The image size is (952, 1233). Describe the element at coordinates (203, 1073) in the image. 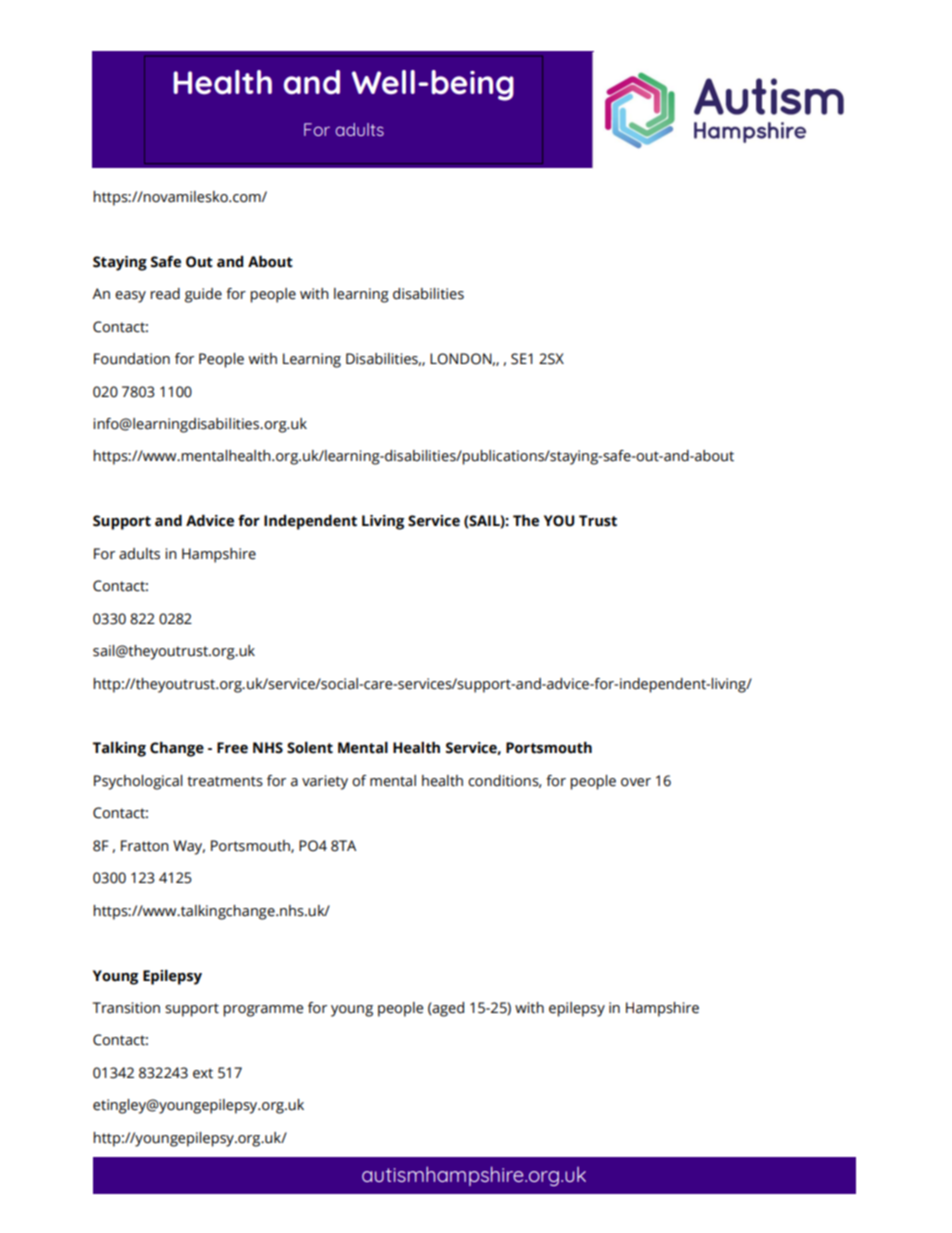

I see `ext` at that location.
